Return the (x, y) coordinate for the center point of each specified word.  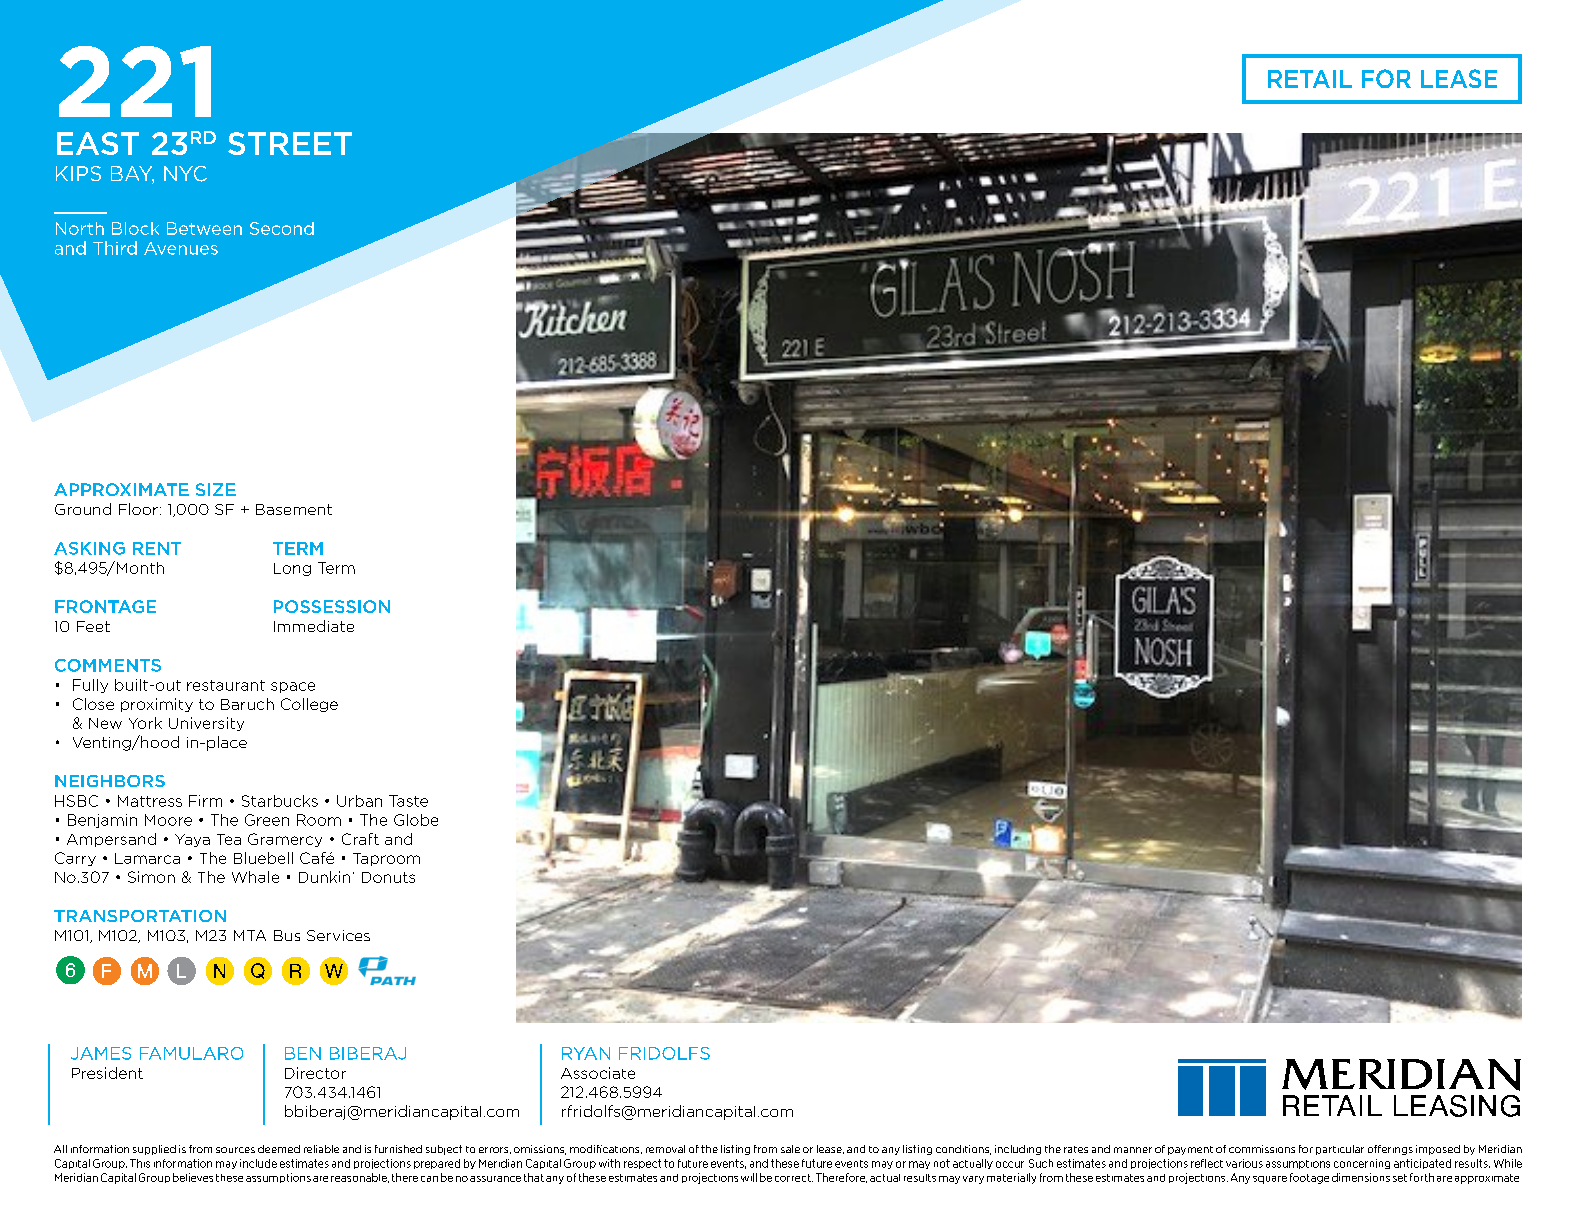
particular (1340, 1150)
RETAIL (1310, 79)
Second (282, 228)
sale (790, 1149)
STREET (290, 143)
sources (235, 1150)
